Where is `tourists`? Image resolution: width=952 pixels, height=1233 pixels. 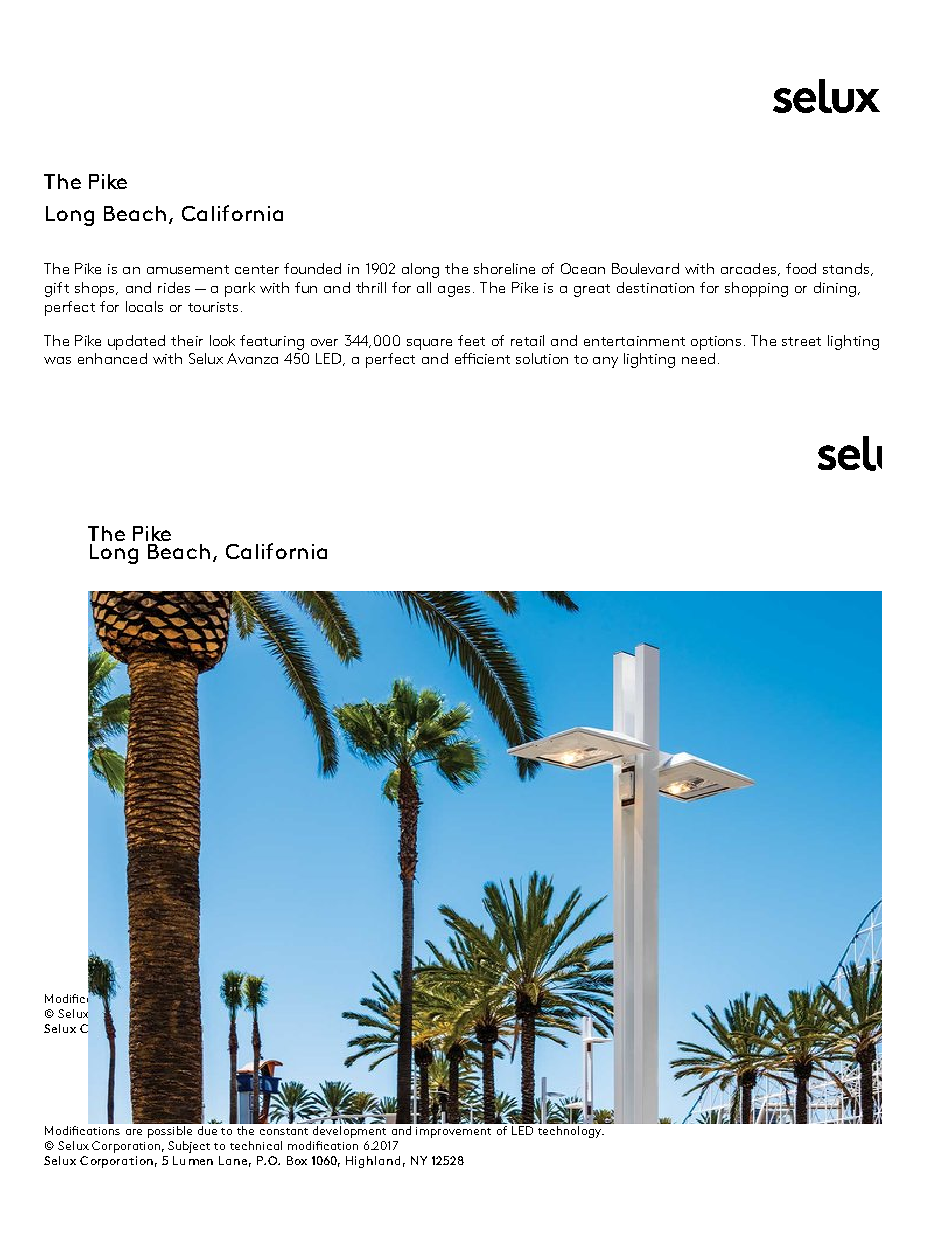 tourists is located at coordinates (213, 307).
